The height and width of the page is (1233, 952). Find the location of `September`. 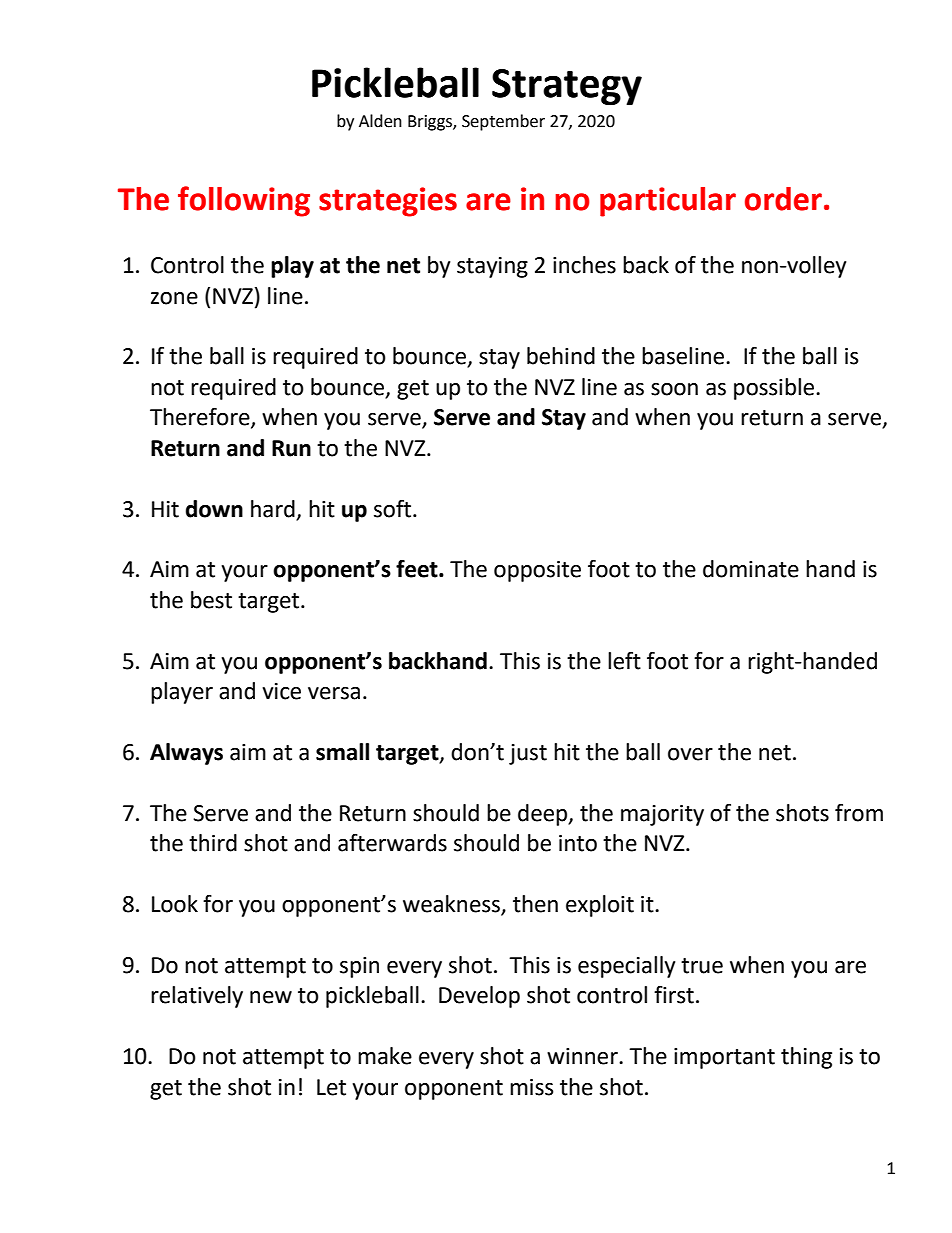

September is located at coordinates (503, 122).
